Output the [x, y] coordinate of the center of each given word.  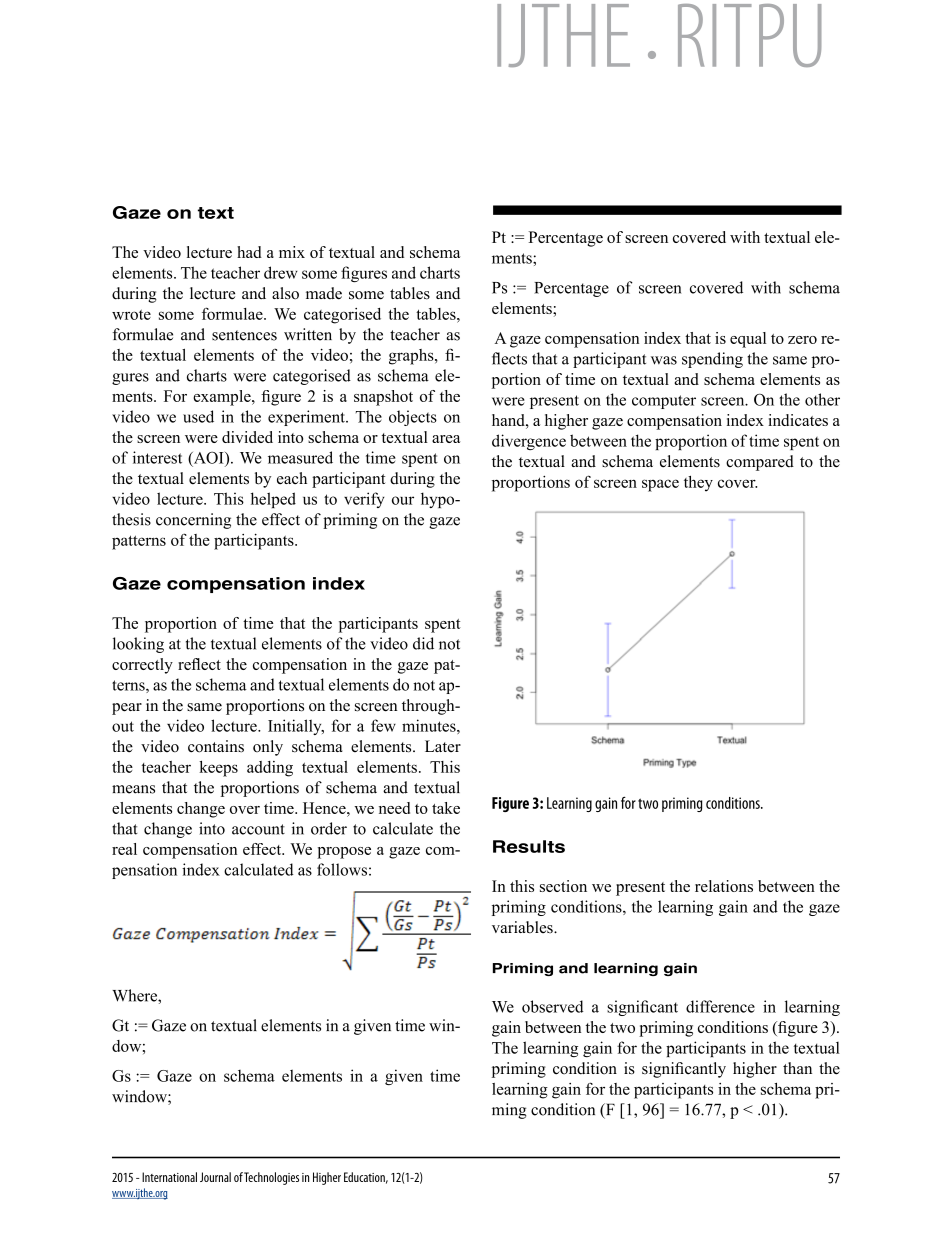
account [258, 829]
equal [748, 340]
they [698, 484]
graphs [412, 357]
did [423, 643]
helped [273, 500]
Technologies [271, 1178]
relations [724, 886]
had [249, 252]
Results [529, 846]
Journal [215, 1177]
